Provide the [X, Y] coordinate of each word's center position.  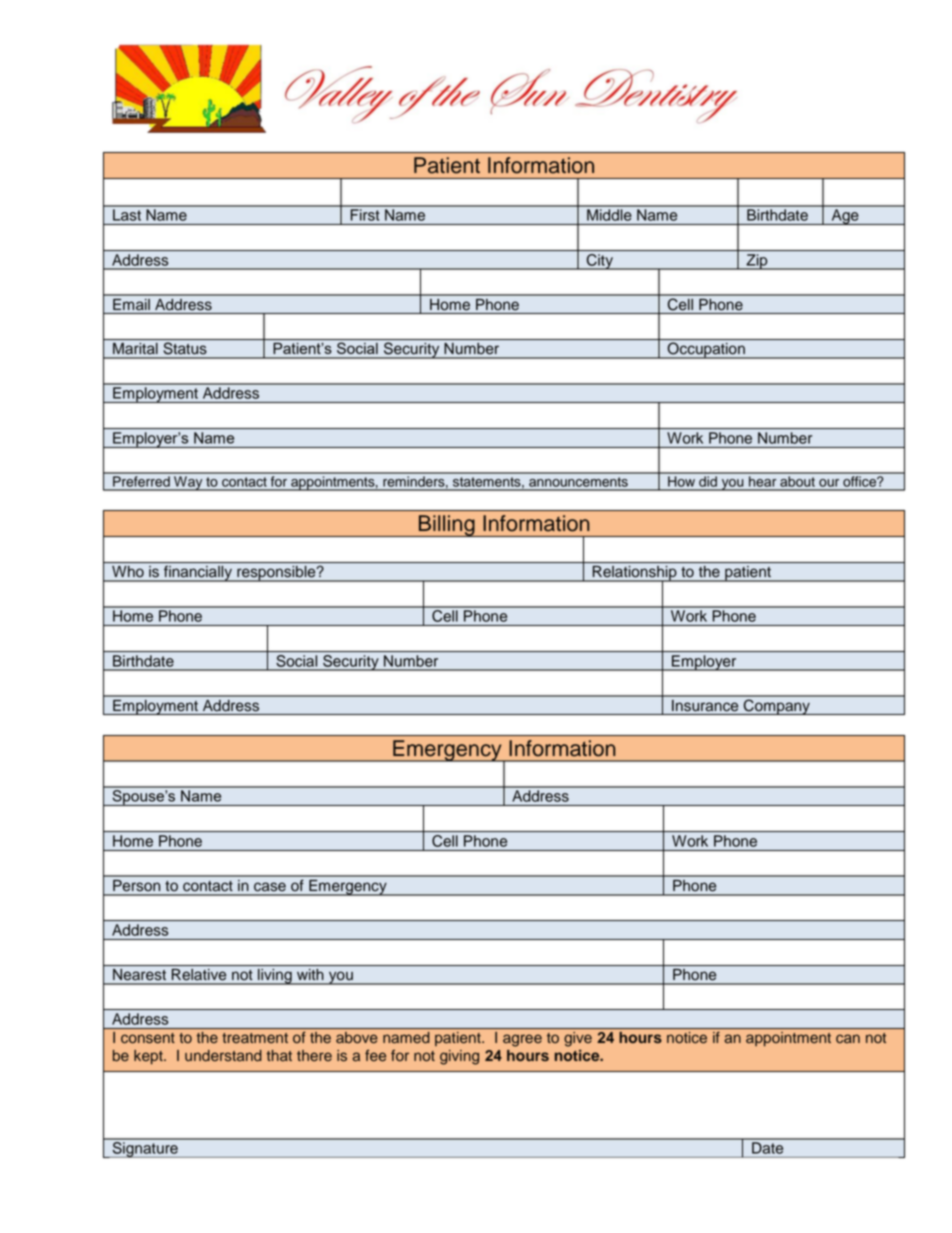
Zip [757, 262]
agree [522, 1040]
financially [198, 573]
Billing [447, 526]
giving [459, 1057]
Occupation [706, 350]
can [848, 1039]
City [599, 262]
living [275, 976]
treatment [255, 1038]
